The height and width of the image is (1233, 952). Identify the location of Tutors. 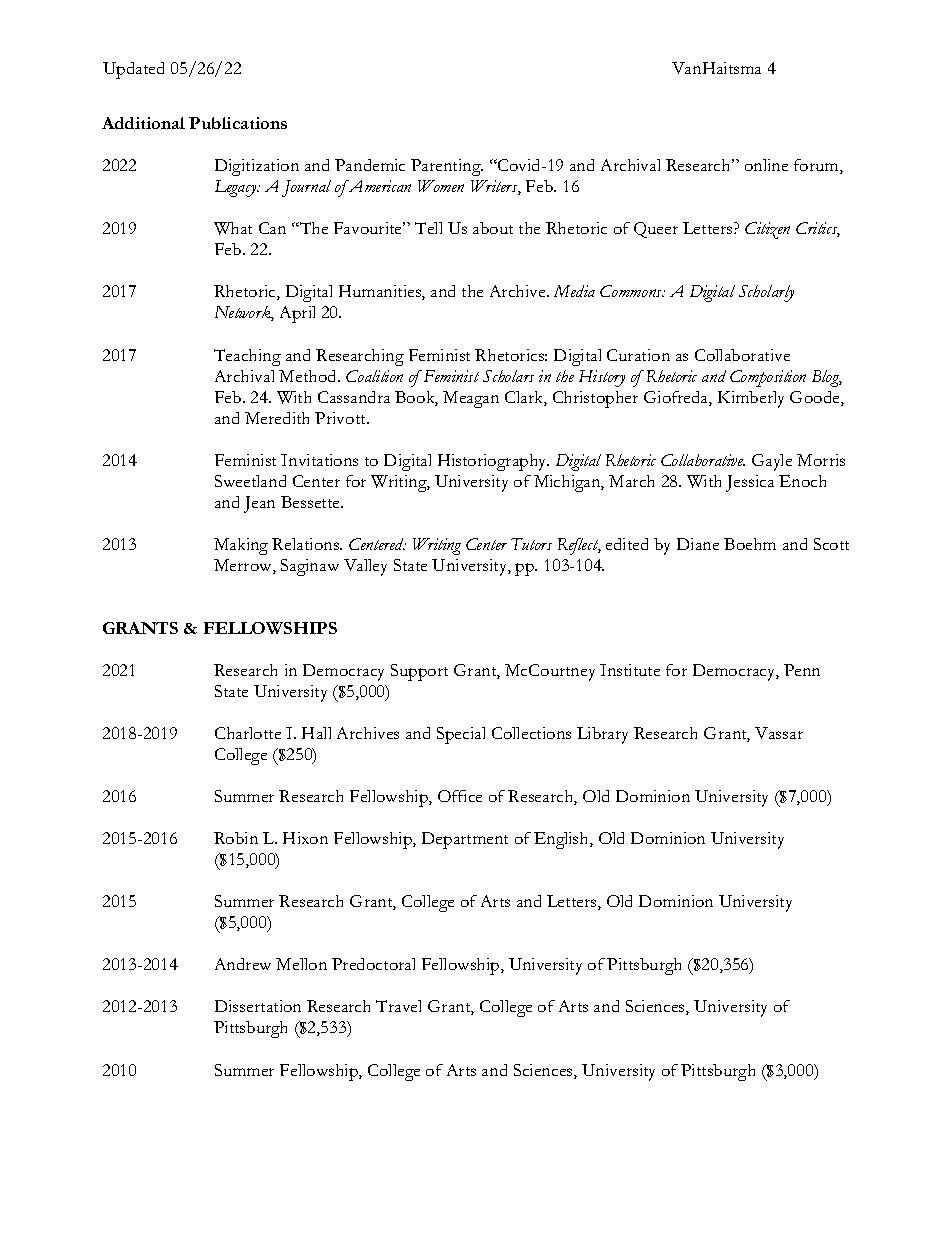
(531, 544).
